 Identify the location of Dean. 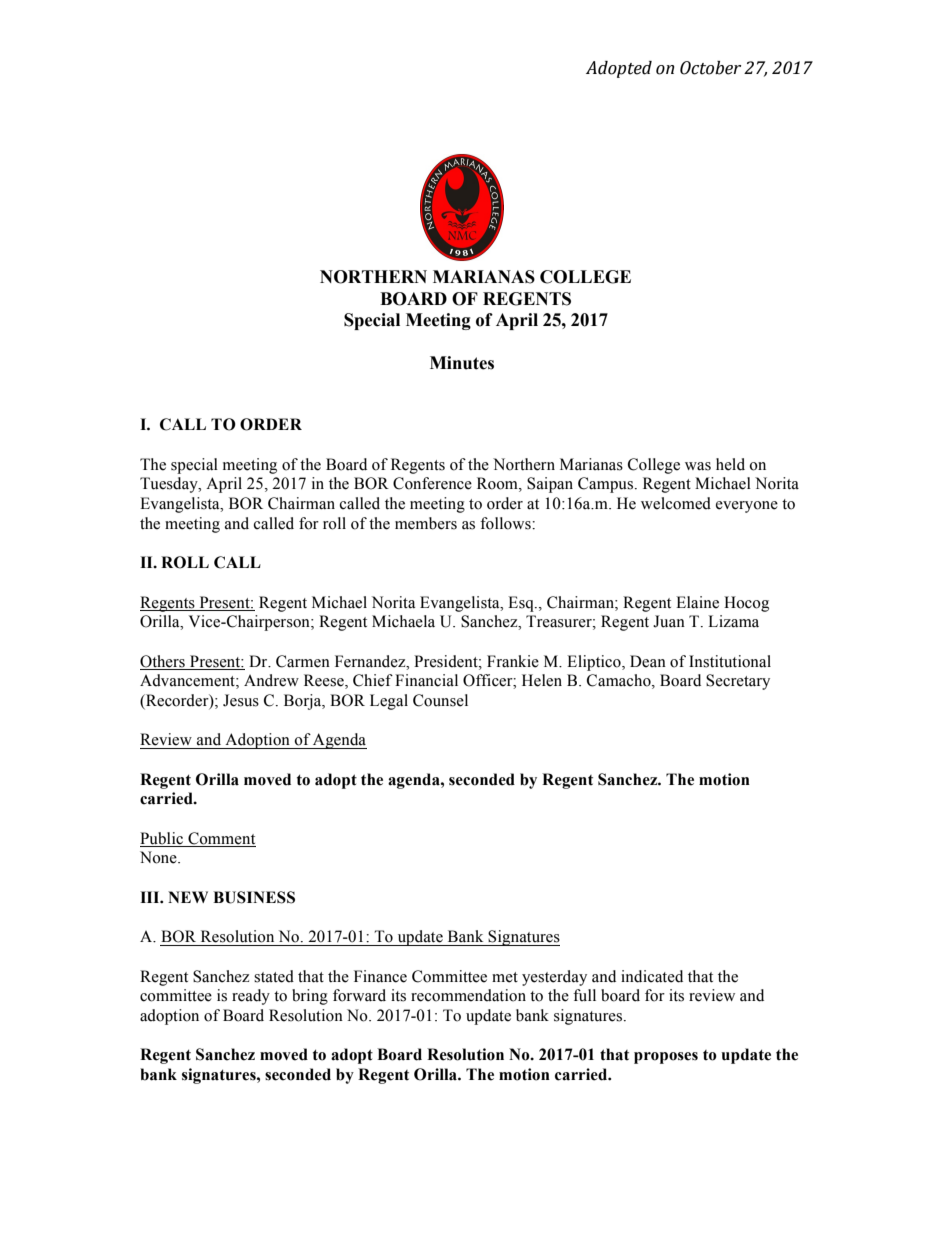
(648, 661).
